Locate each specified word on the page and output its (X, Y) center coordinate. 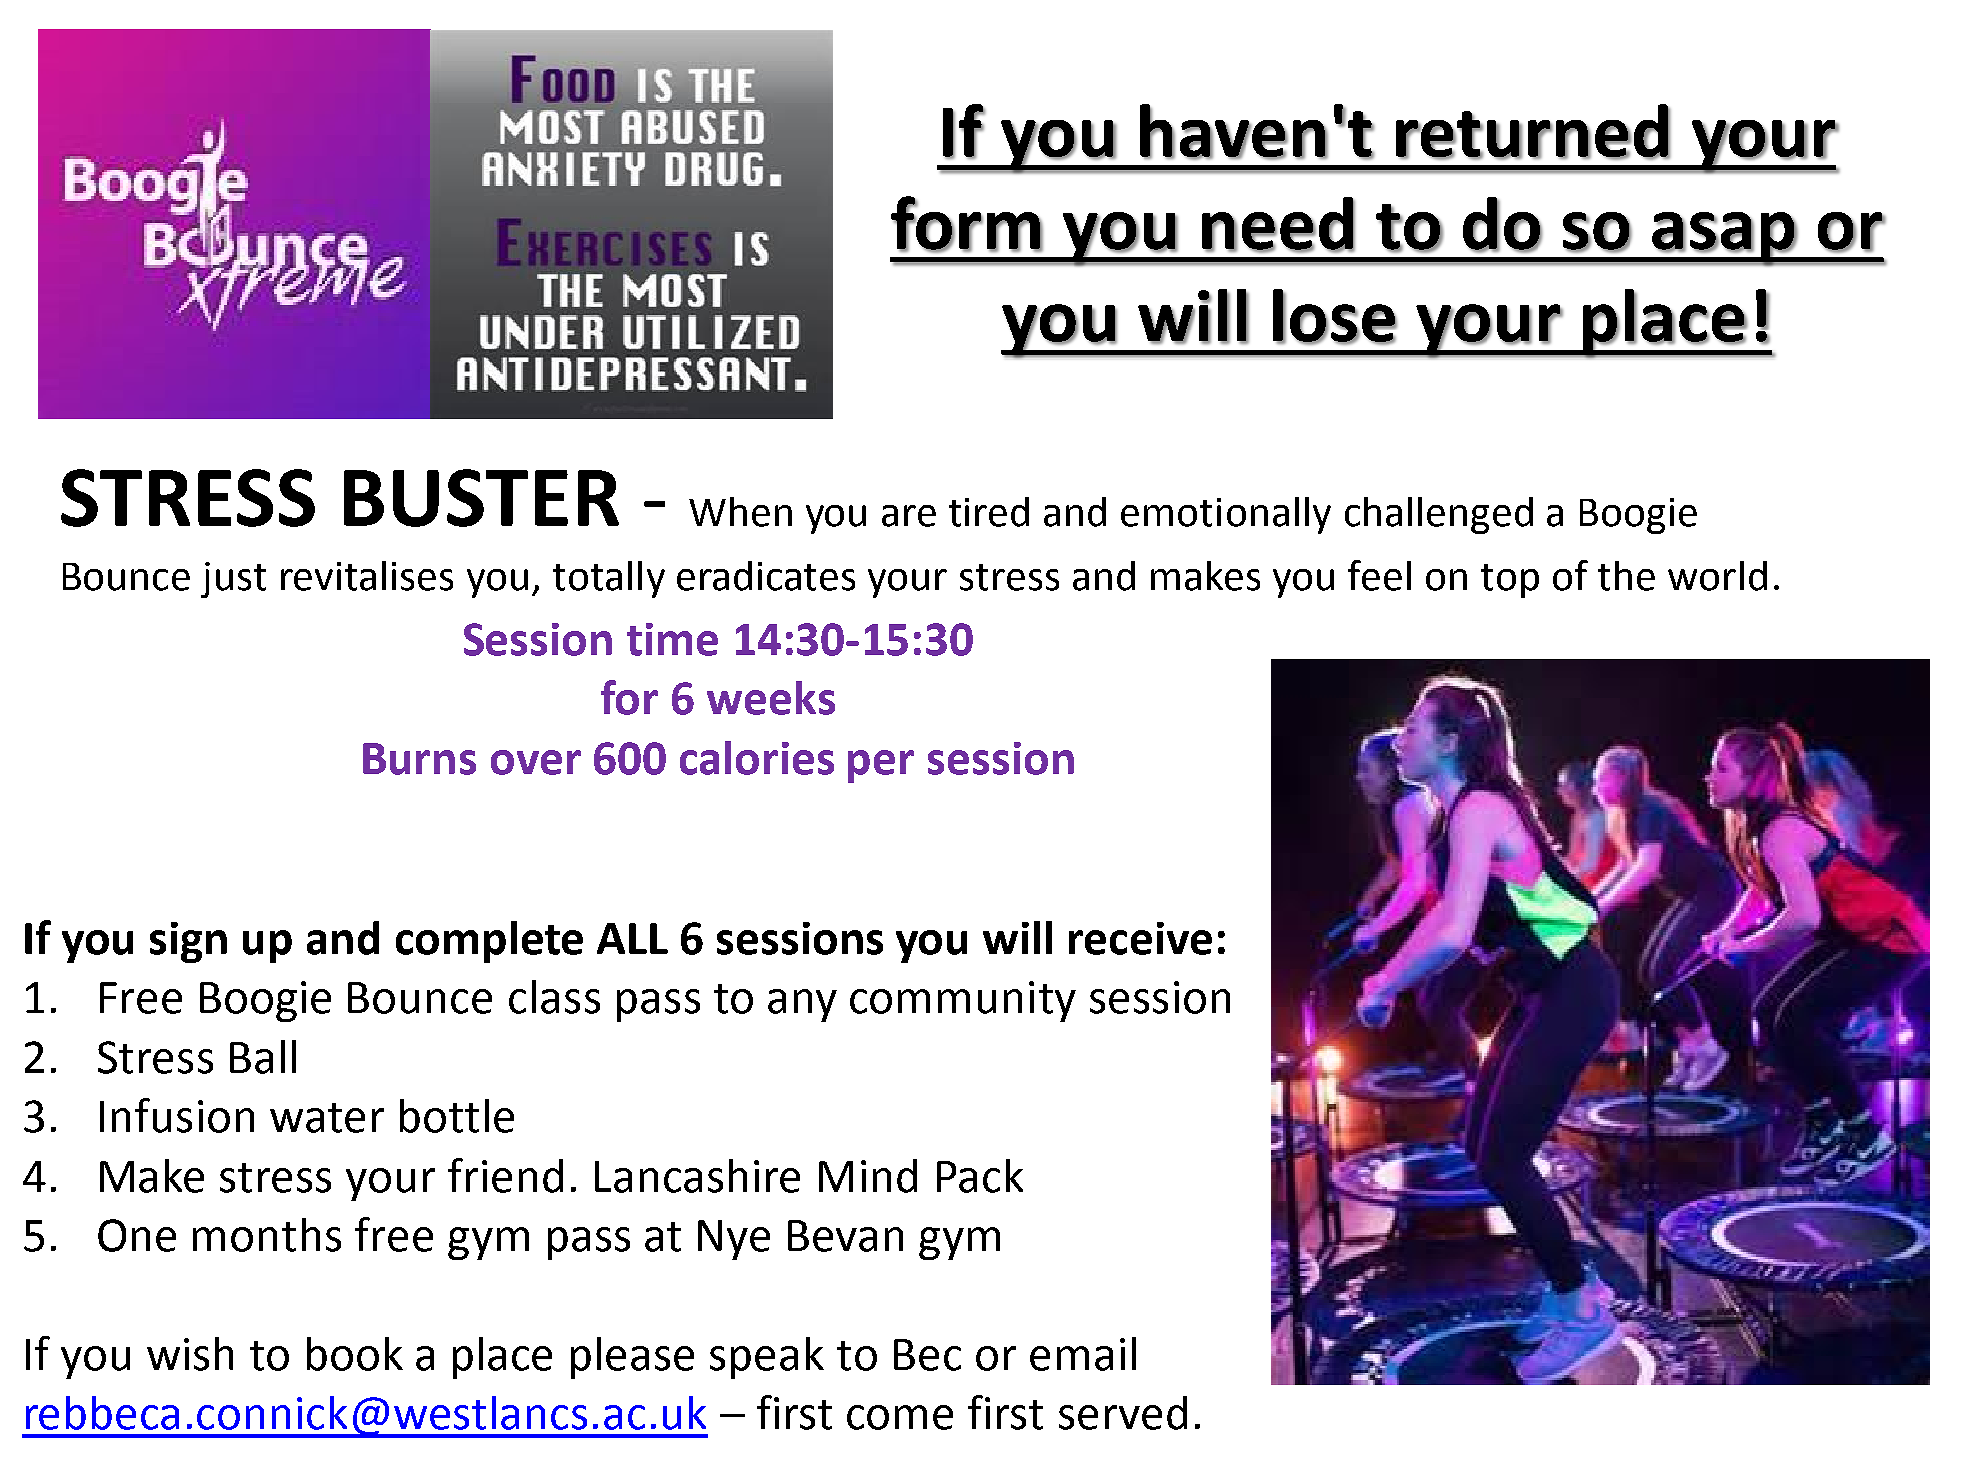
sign (188, 942)
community (963, 1001)
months (267, 1235)
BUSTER (481, 498)
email (1083, 1354)
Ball (263, 1057)
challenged (1439, 515)
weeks (771, 698)
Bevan (845, 1236)
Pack (980, 1176)
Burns (419, 759)
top (1510, 581)
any (802, 1005)
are (909, 516)
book (355, 1354)
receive (1140, 938)
